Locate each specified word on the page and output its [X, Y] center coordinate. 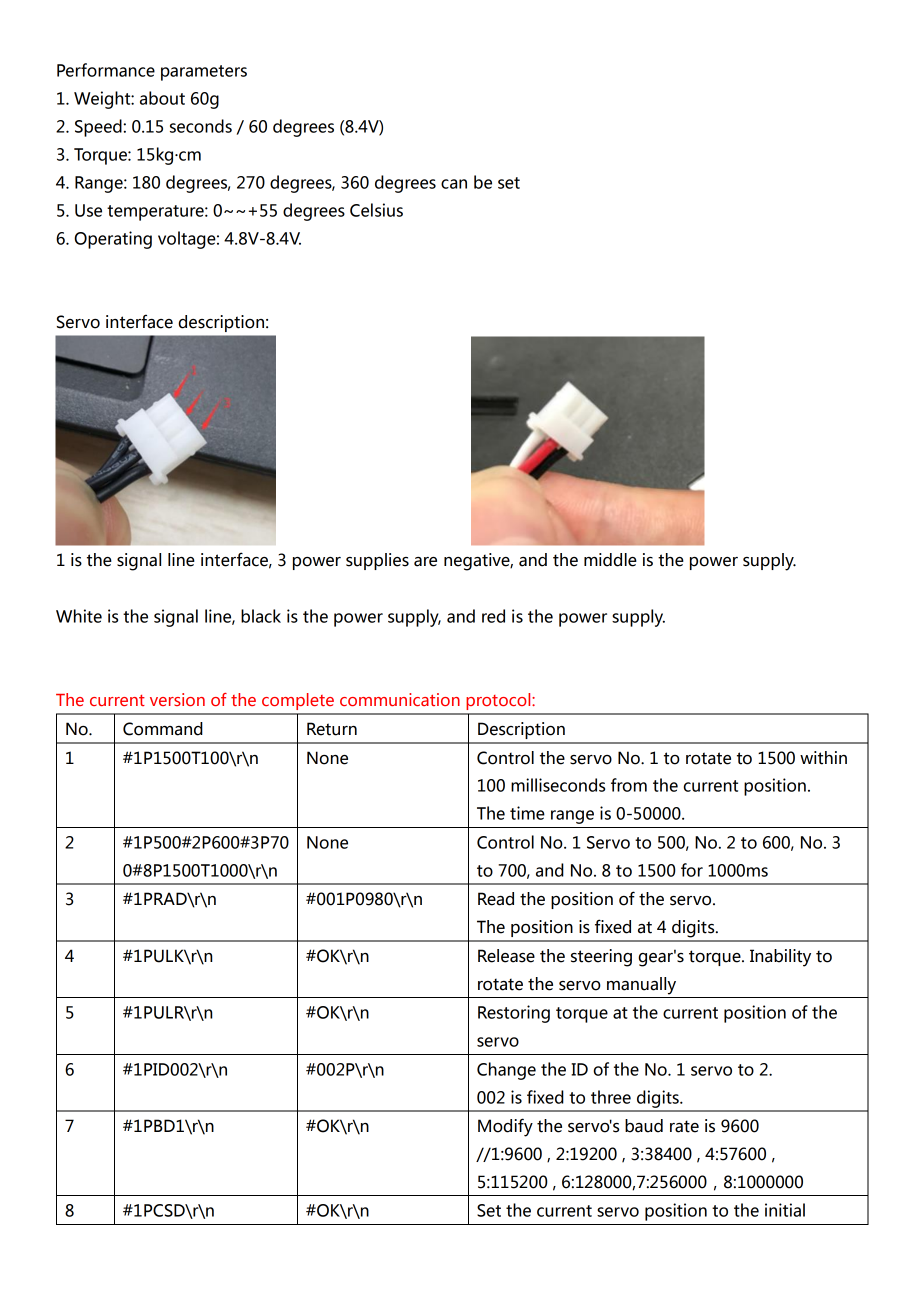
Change [506, 1071]
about [162, 98]
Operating [113, 240]
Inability [780, 958]
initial [785, 1210]
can [454, 184]
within [823, 758]
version [177, 699]
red [493, 616]
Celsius [376, 210]
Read [496, 899]
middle [610, 560]
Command [163, 729]
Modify [505, 1127]
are [425, 562]
